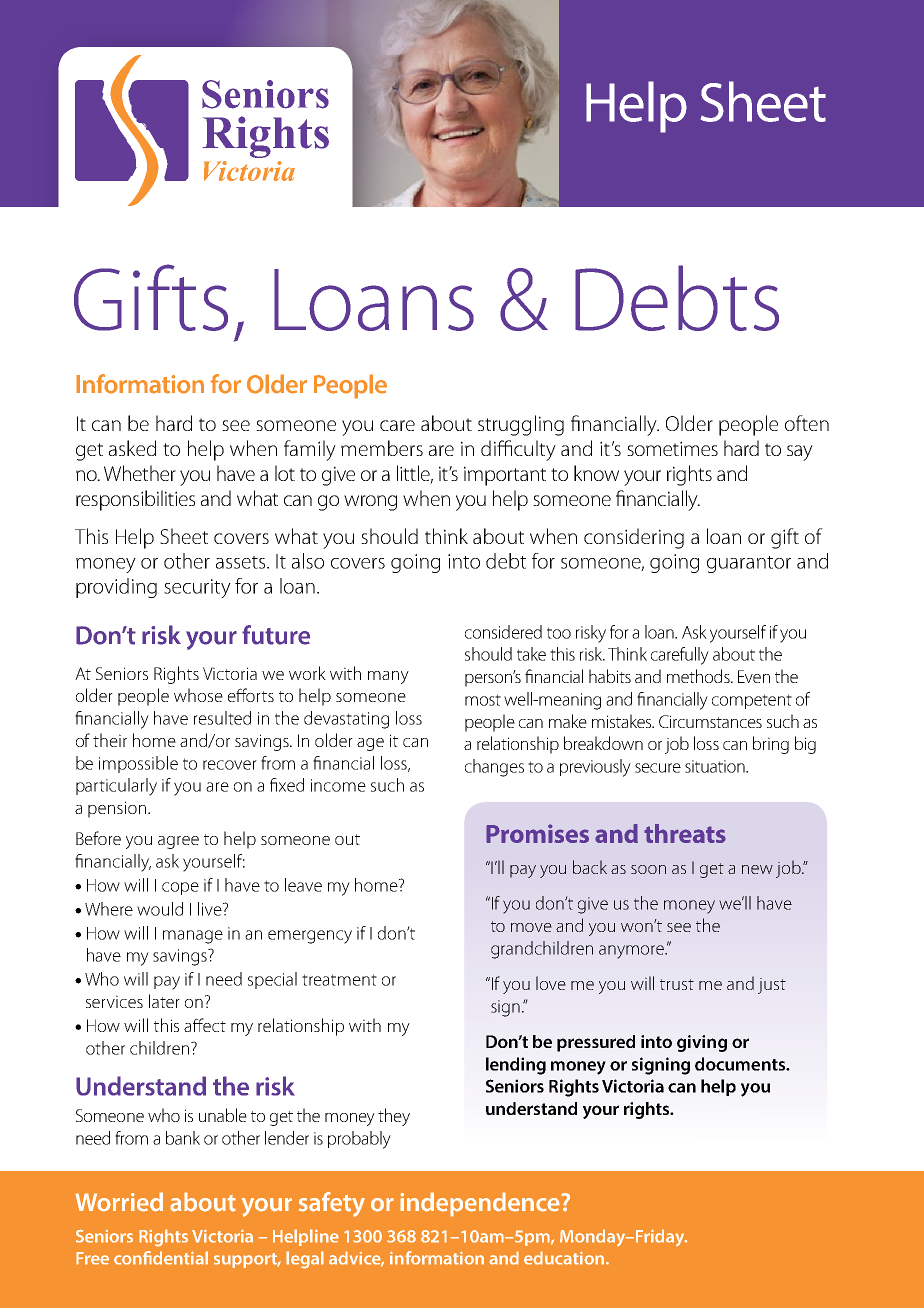 Image resolution: width=924 pixels, height=1308 pixels. Describe the element at coordinates (685, 833) in the document. I see `threats` at that location.
